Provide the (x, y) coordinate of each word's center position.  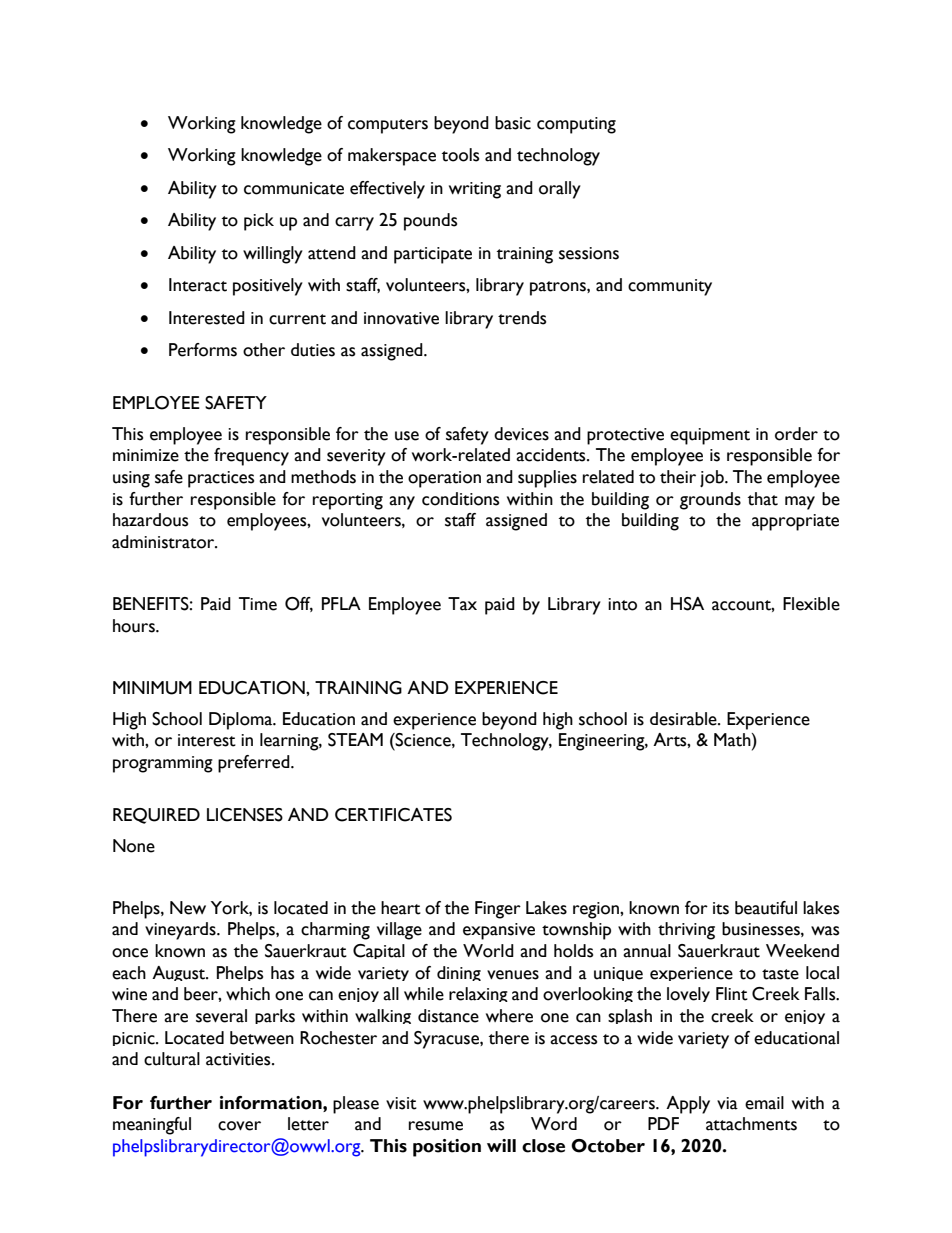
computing (576, 125)
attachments (751, 1124)
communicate (294, 188)
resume (436, 1126)
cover (239, 1126)
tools (460, 155)
